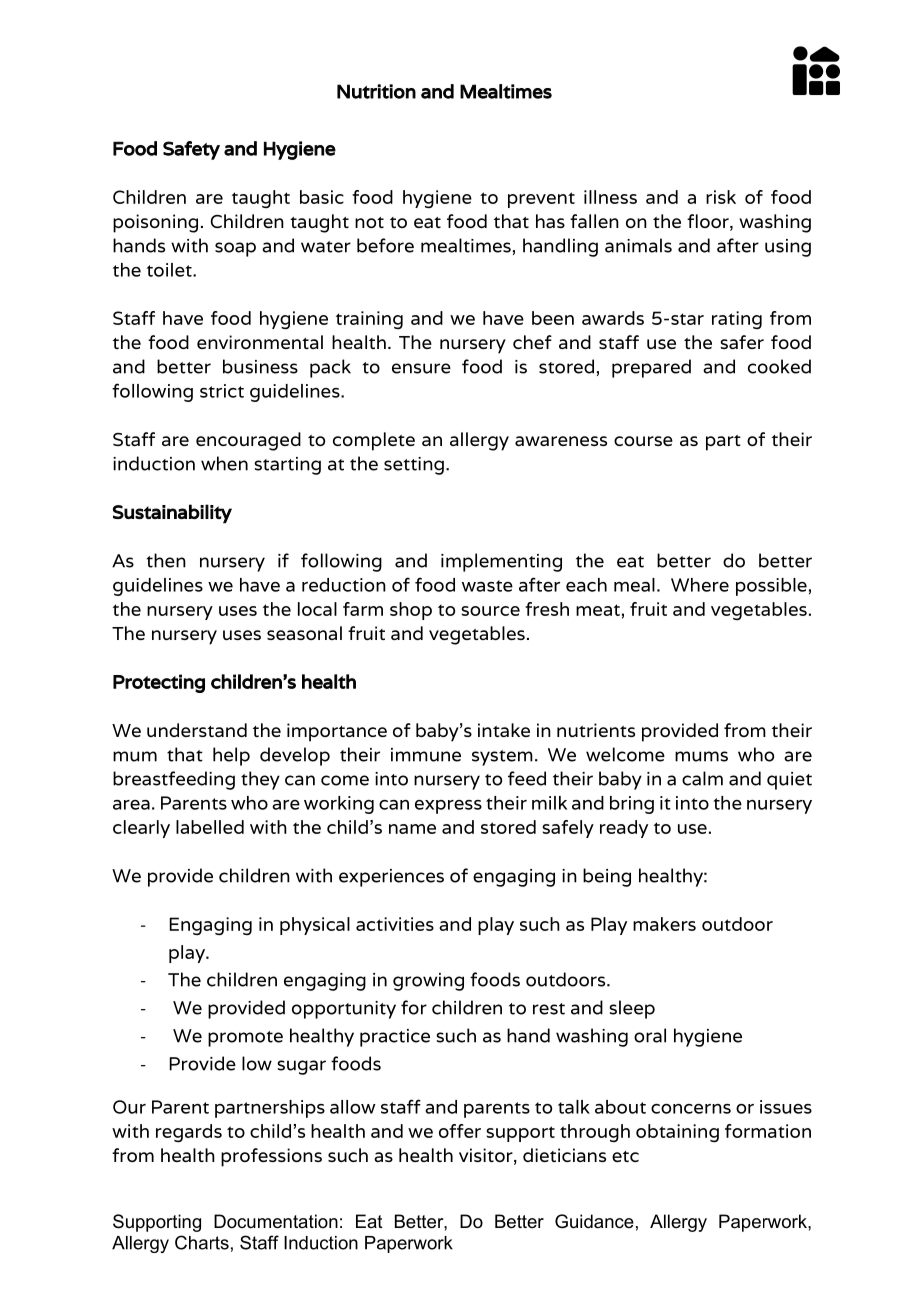 The height and width of the page is (1308, 924). Describe the element at coordinates (376, 91) in the page. I see `Nutrition` at that location.
